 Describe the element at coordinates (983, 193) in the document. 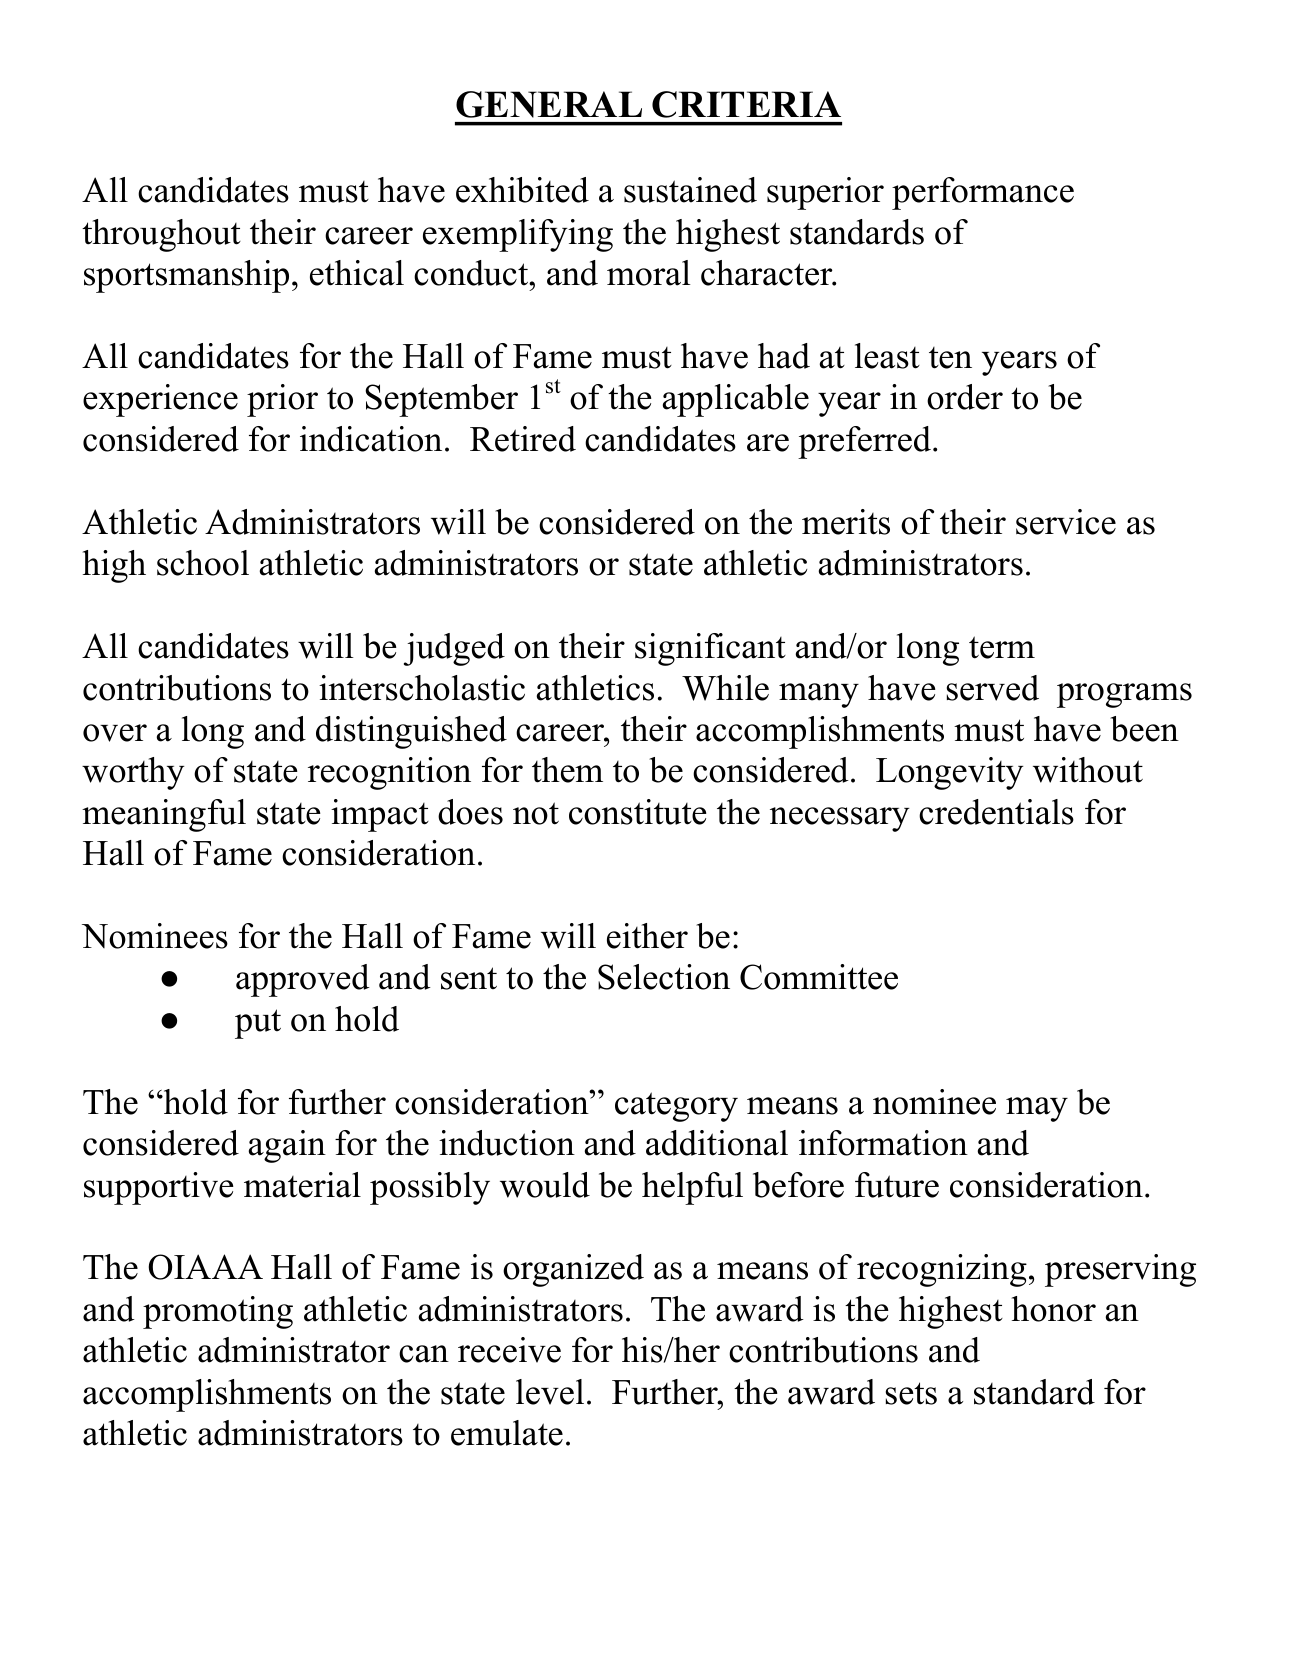

I see `performance` at that location.
